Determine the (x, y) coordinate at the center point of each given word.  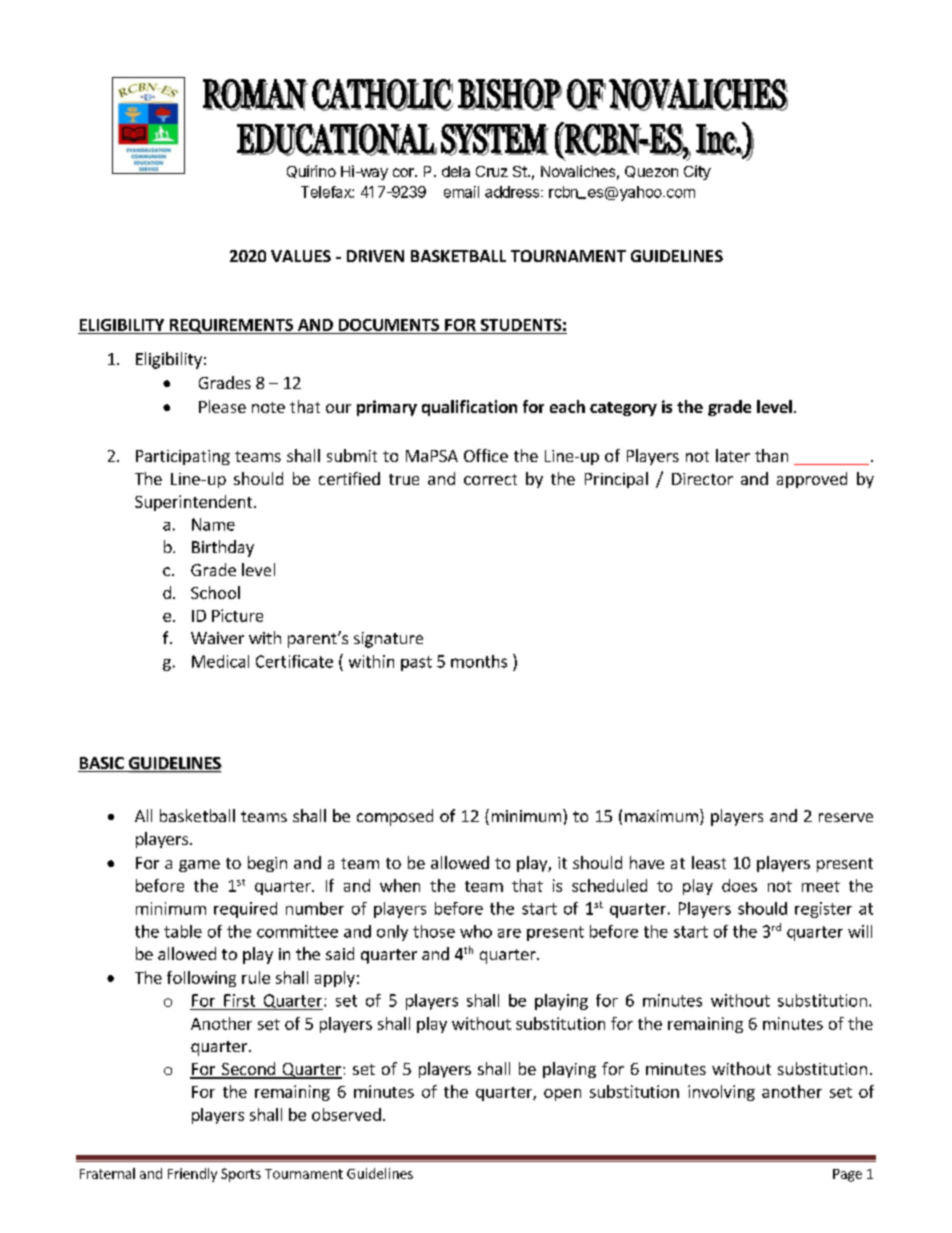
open (562, 1095)
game (199, 866)
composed (395, 817)
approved (812, 480)
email (461, 192)
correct (490, 479)
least (709, 862)
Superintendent (195, 503)
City (697, 172)
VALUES (301, 256)
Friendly (192, 1175)
